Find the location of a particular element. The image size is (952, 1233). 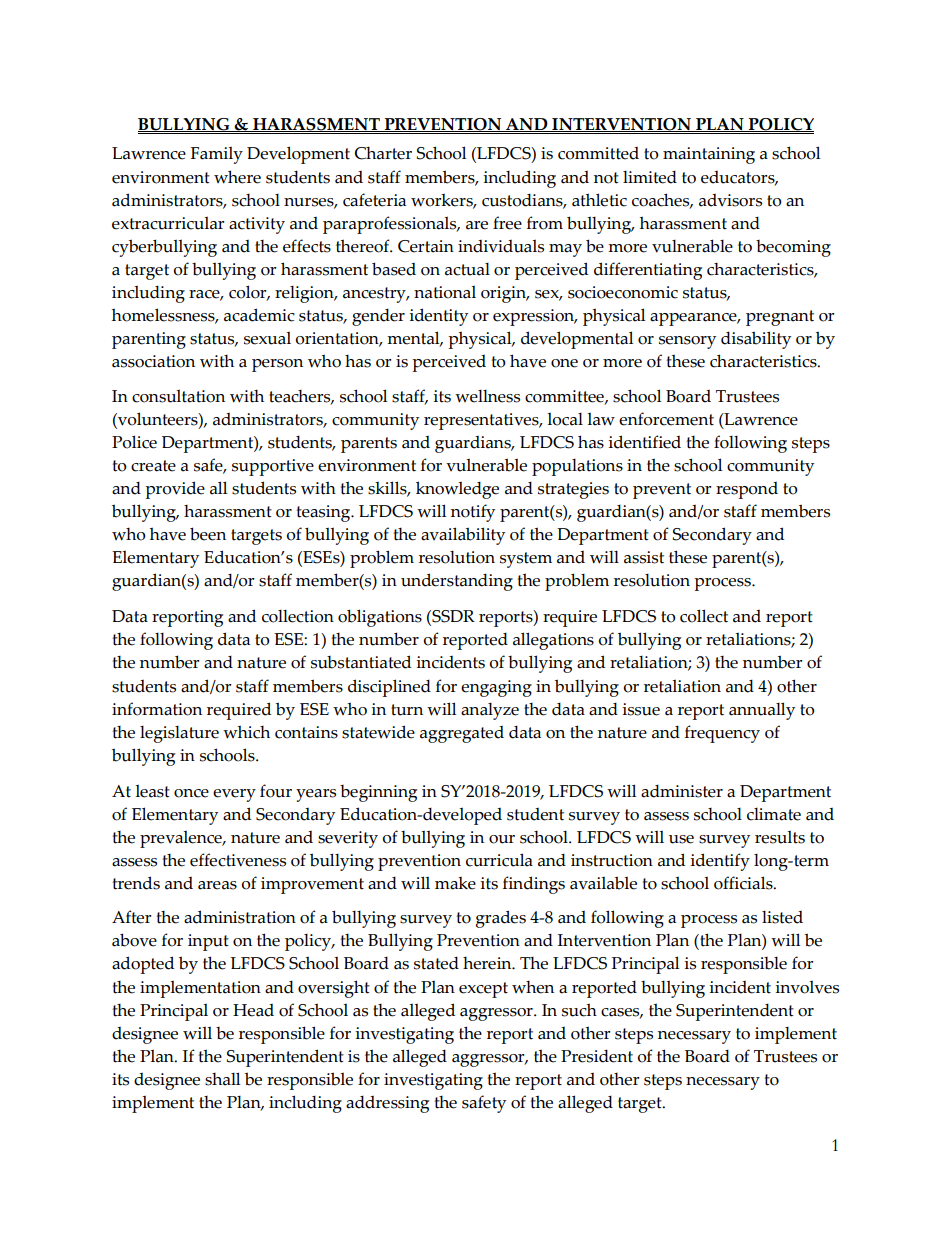

knowledge is located at coordinates (457, 490).
